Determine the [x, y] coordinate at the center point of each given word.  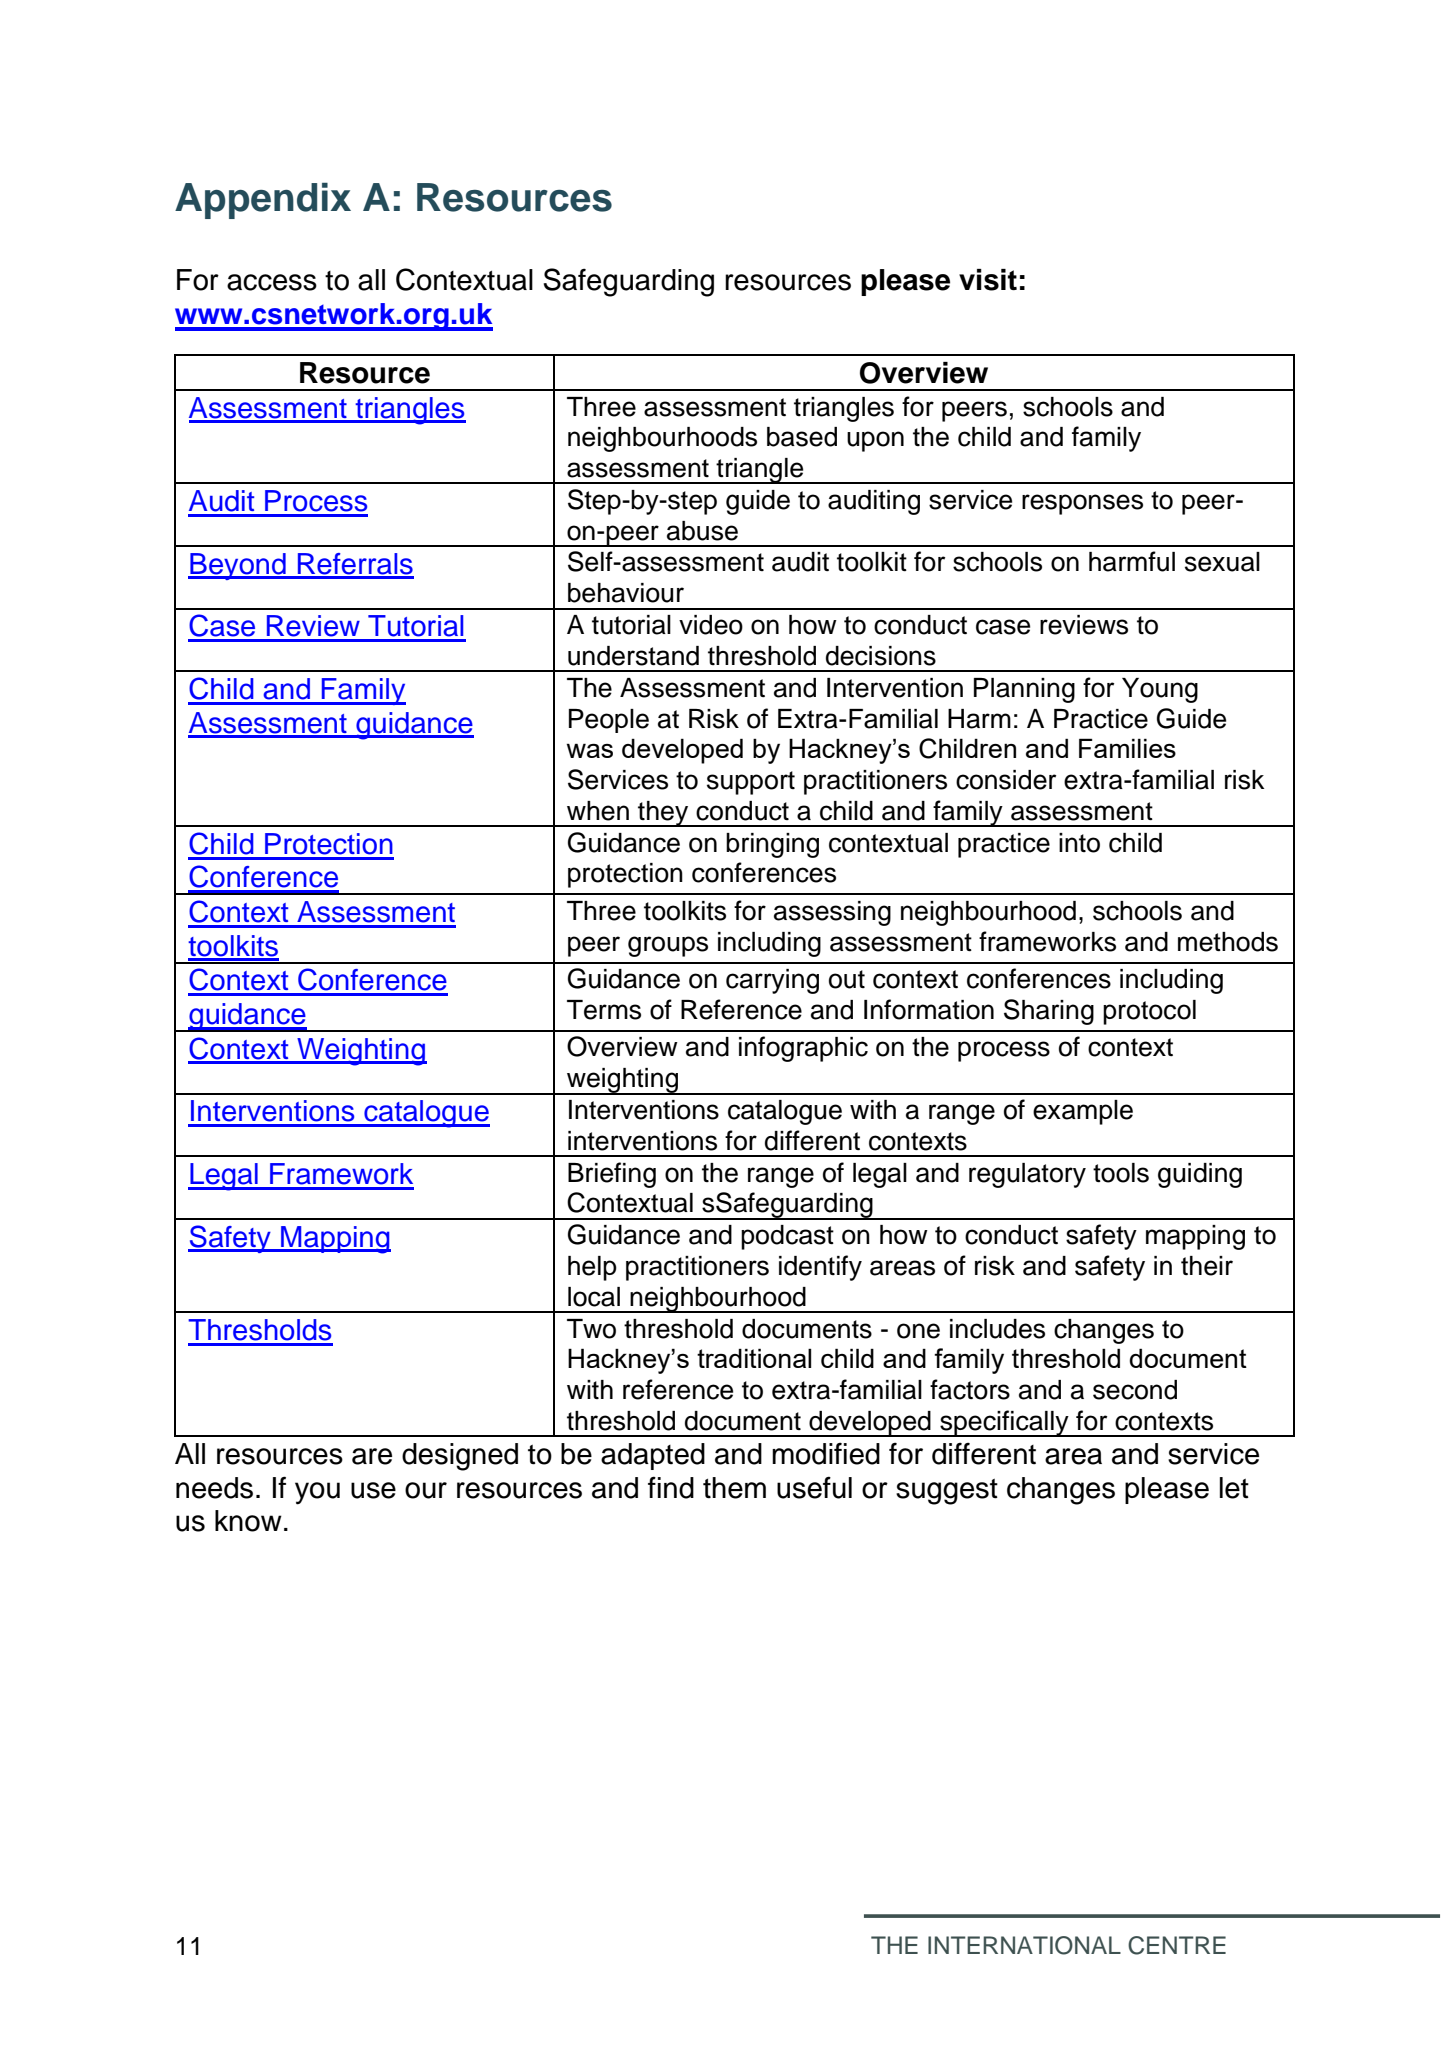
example [1083, 1112]
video [711, 625]
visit [988, 280]
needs [214, 1488]
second [1135, 1390]
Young [1160, 690]
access [272, 282]
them [734, 1488]
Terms [604, 1010]
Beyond [238, 566]
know [248, 1521]
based [802, 437]
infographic [803, 1049]
